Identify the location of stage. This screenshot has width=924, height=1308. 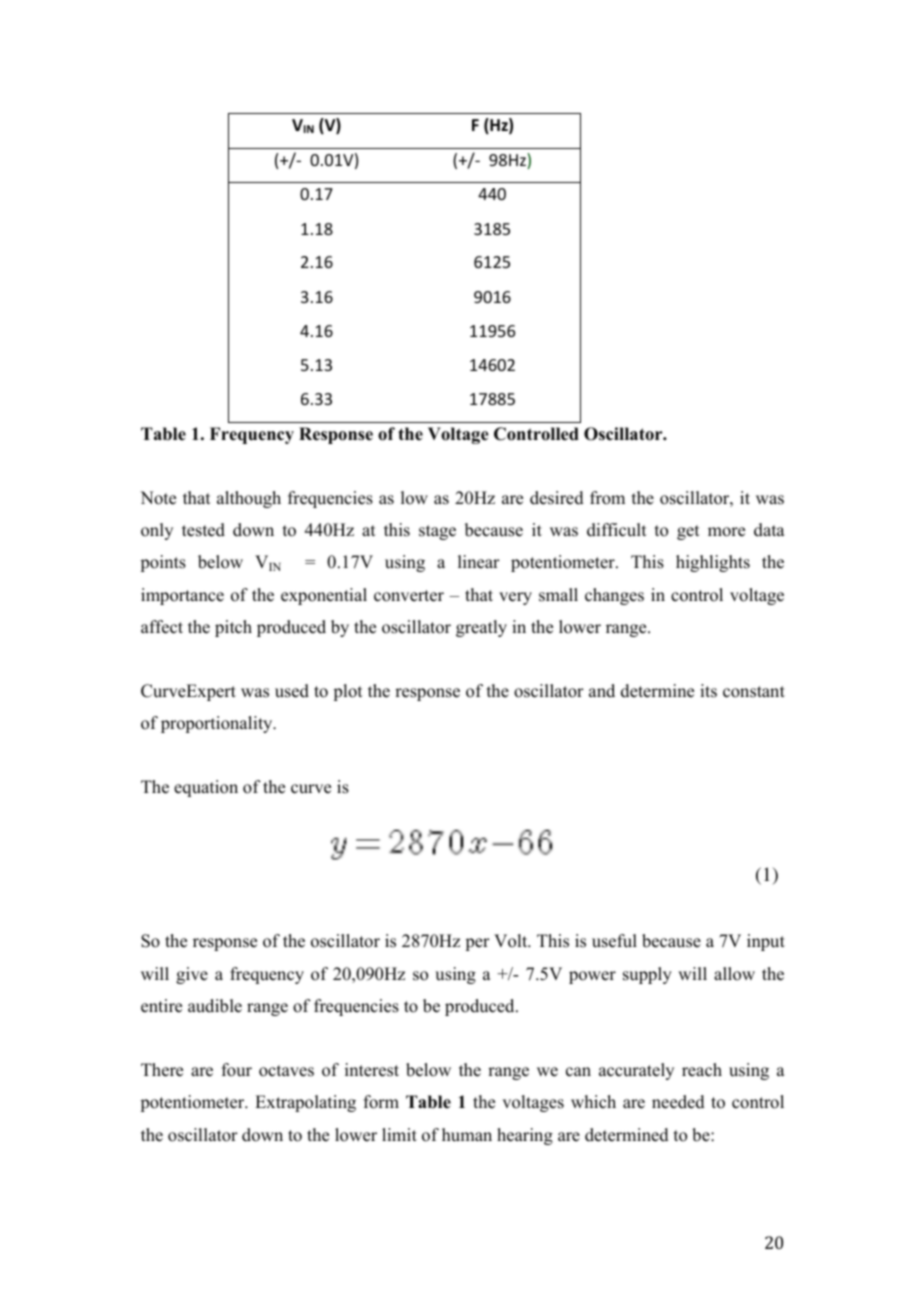
(437, 532).
